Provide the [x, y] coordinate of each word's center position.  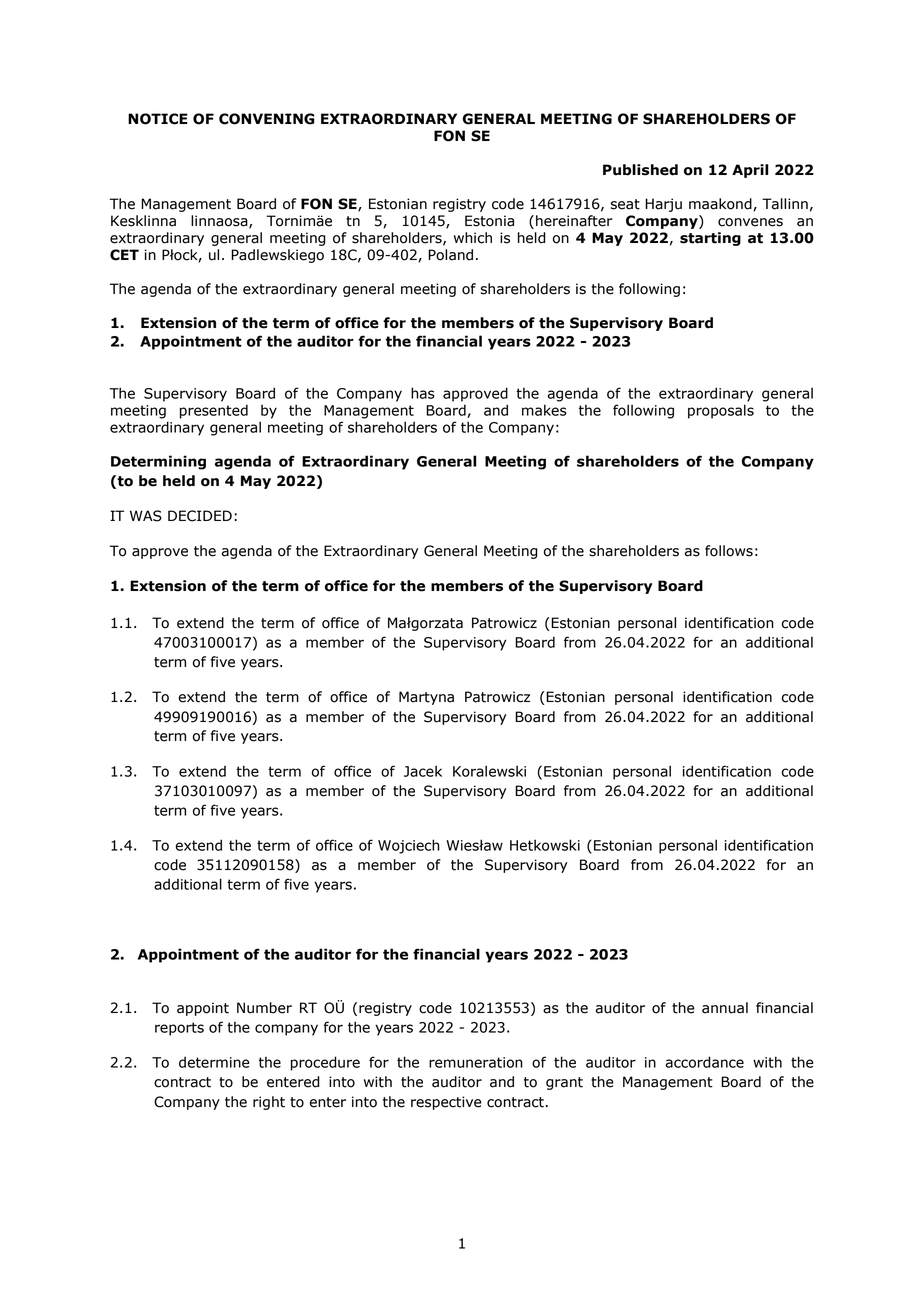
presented [214, 411]
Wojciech [409, 846]
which [473, 238]
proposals [721, 411]
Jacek [423, 771]
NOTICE [158, 119]
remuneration [476, 1062]
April [750, 171]
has [423, 393]
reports [179, 1029]
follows [729, 551]
